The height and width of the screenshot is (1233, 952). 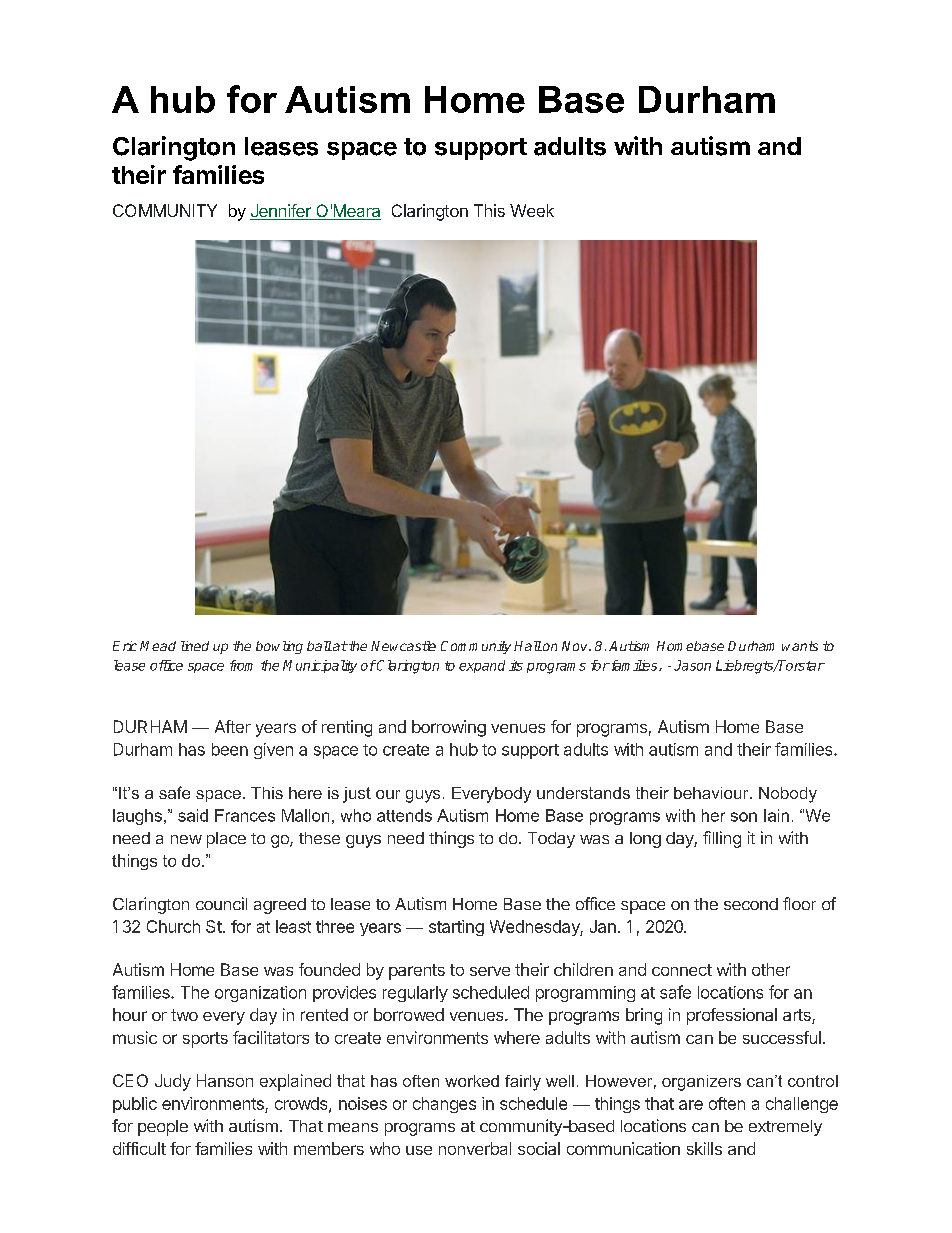 What do you see at coordinates (281, 212) in the screenshot?
I see `Jennifer` at bounding box center [281, 212].
